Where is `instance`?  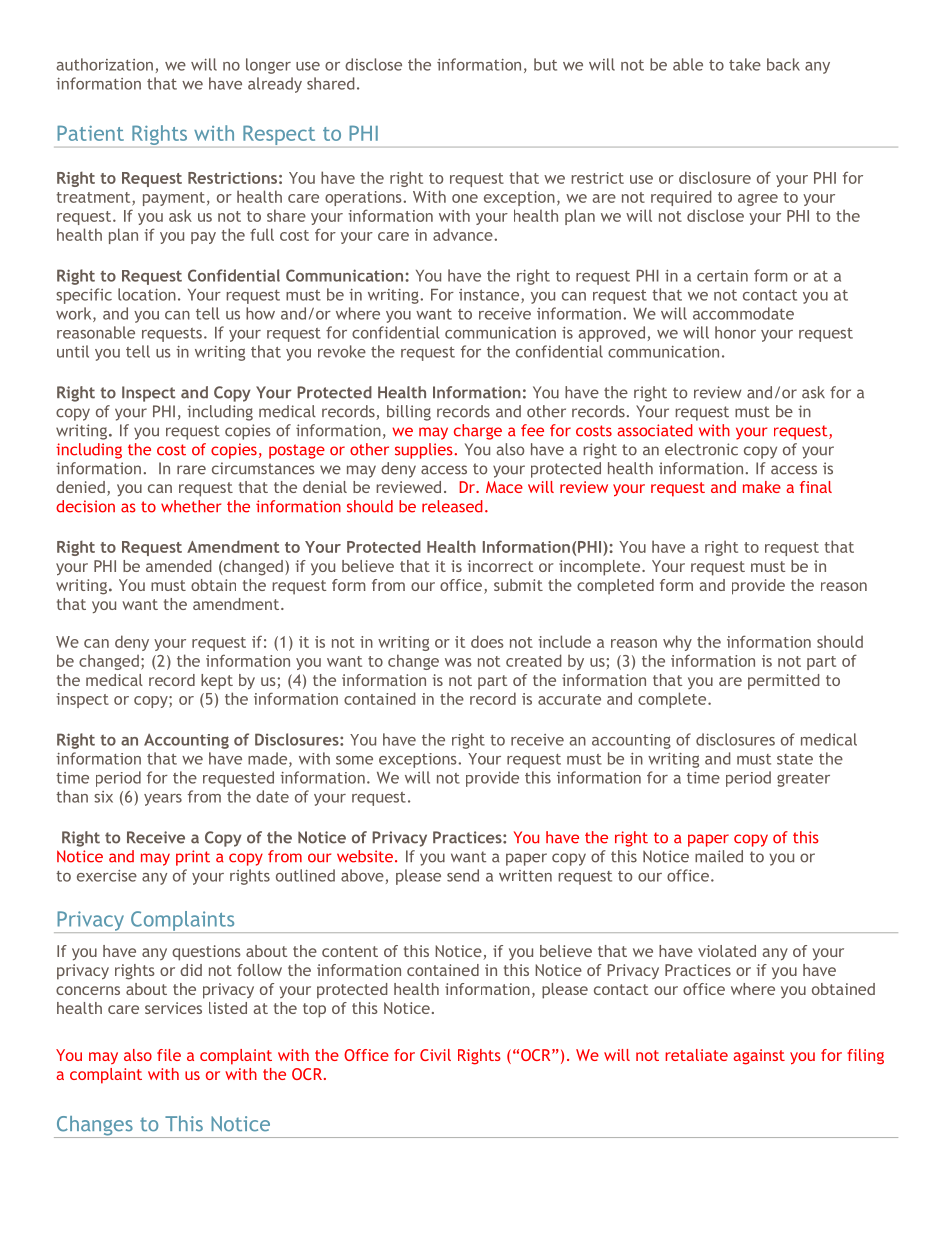
instance is located at coordinates (490, 296).
